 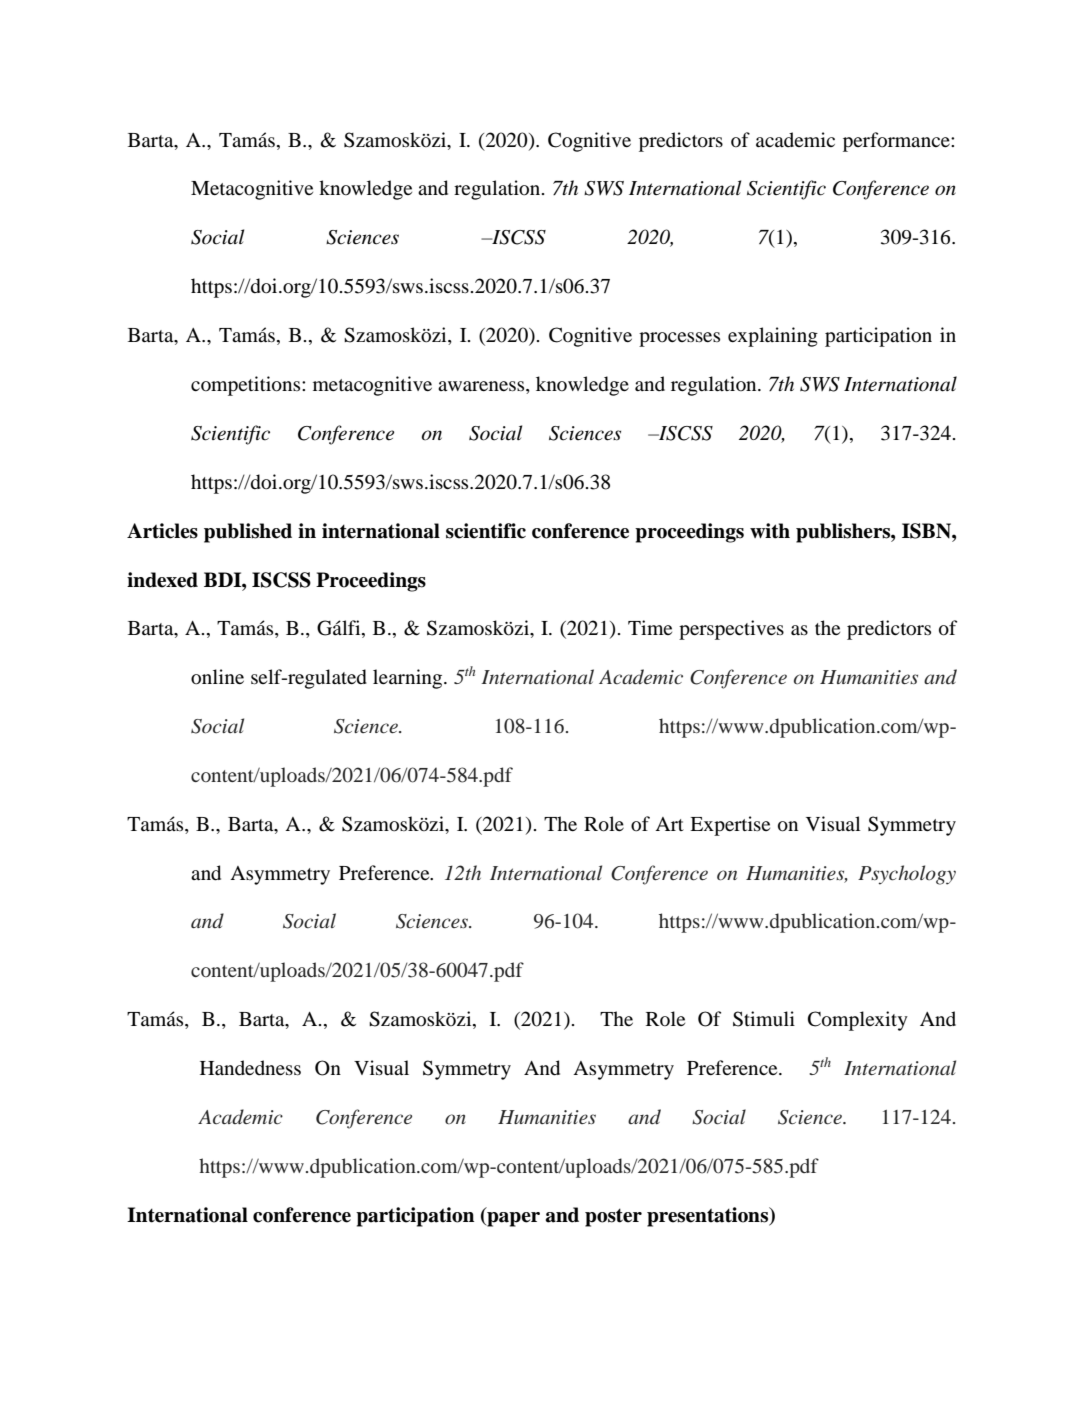 What do you see at coordinates (250, 1067) in the image?
I see `Handedness` at bounding box center [250, 1067].
